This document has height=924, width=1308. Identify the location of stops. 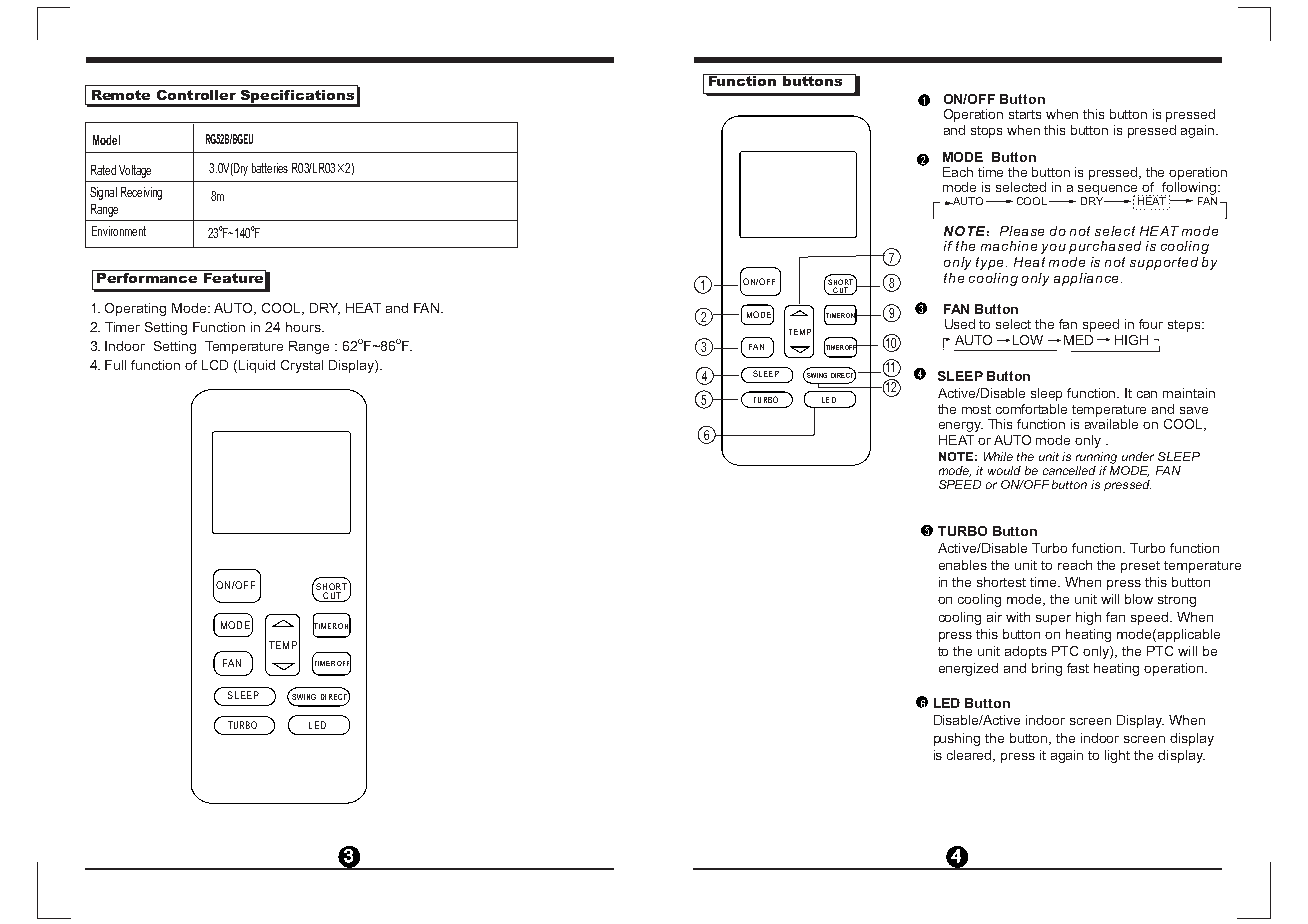
(986, 132).
